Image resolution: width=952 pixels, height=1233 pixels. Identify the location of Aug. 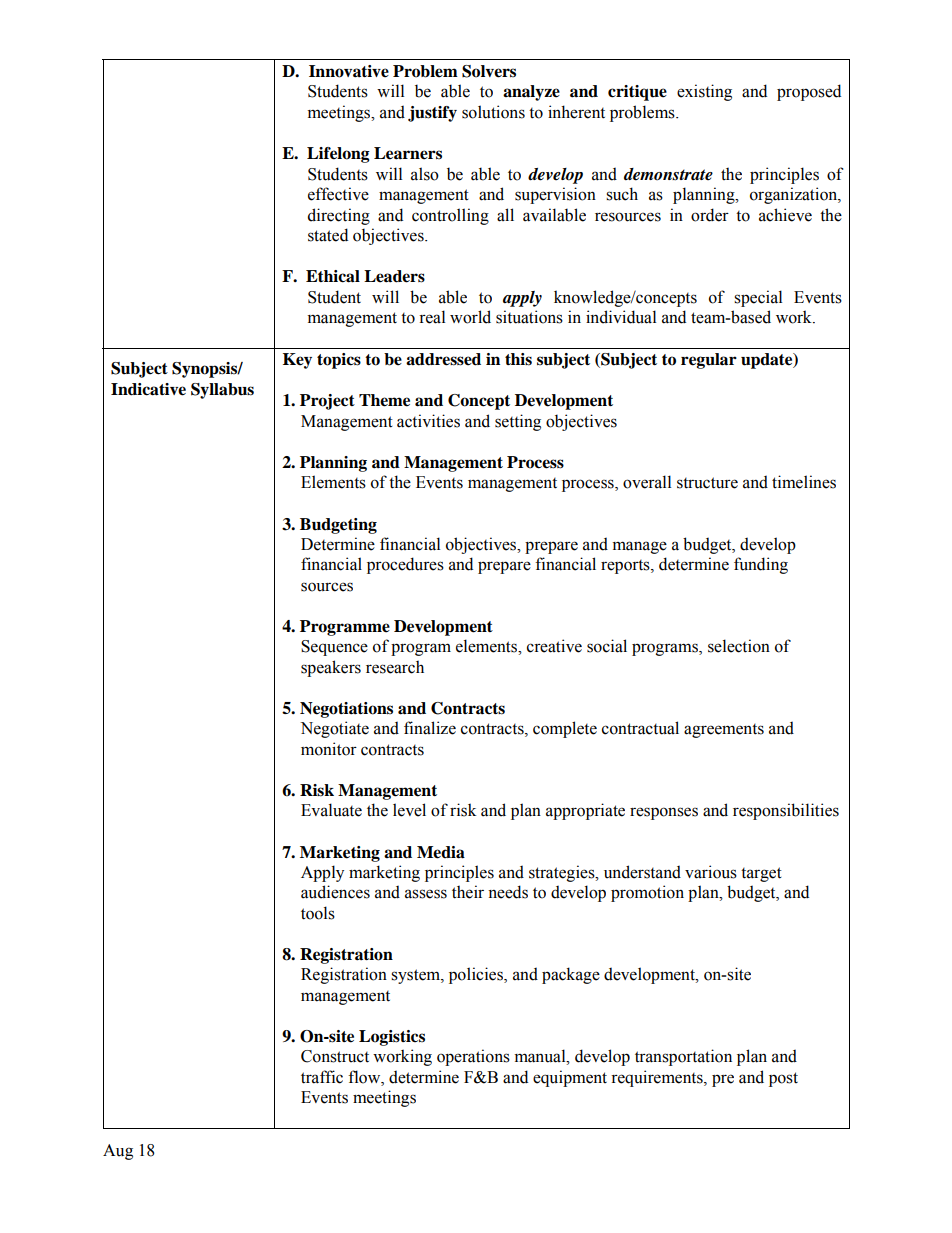
(118, 1152).
